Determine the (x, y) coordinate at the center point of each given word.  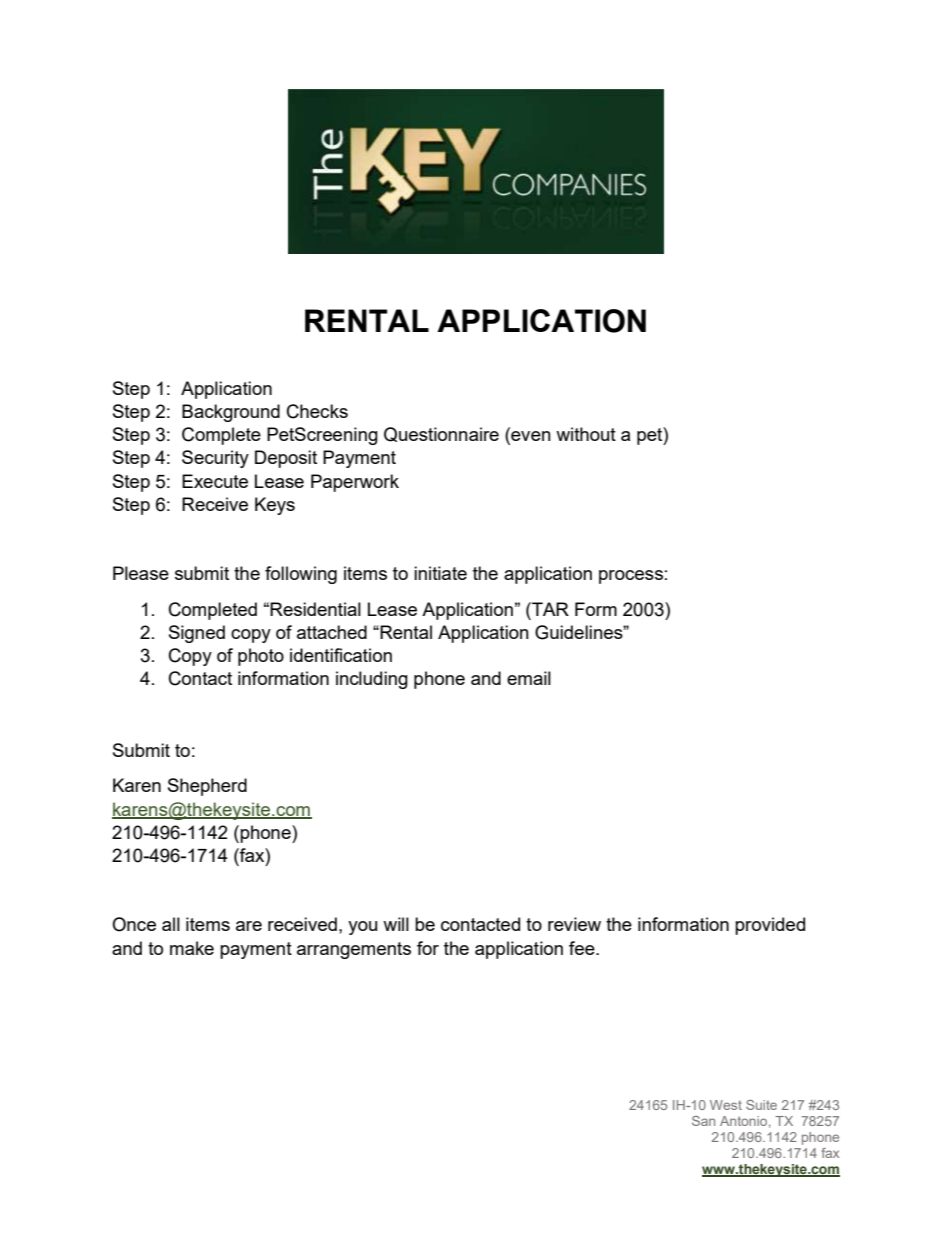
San (703, 1121)
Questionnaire (441, 434)
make (192, 948)
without (586, 434)
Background (231, 413)
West (726, 1105)
